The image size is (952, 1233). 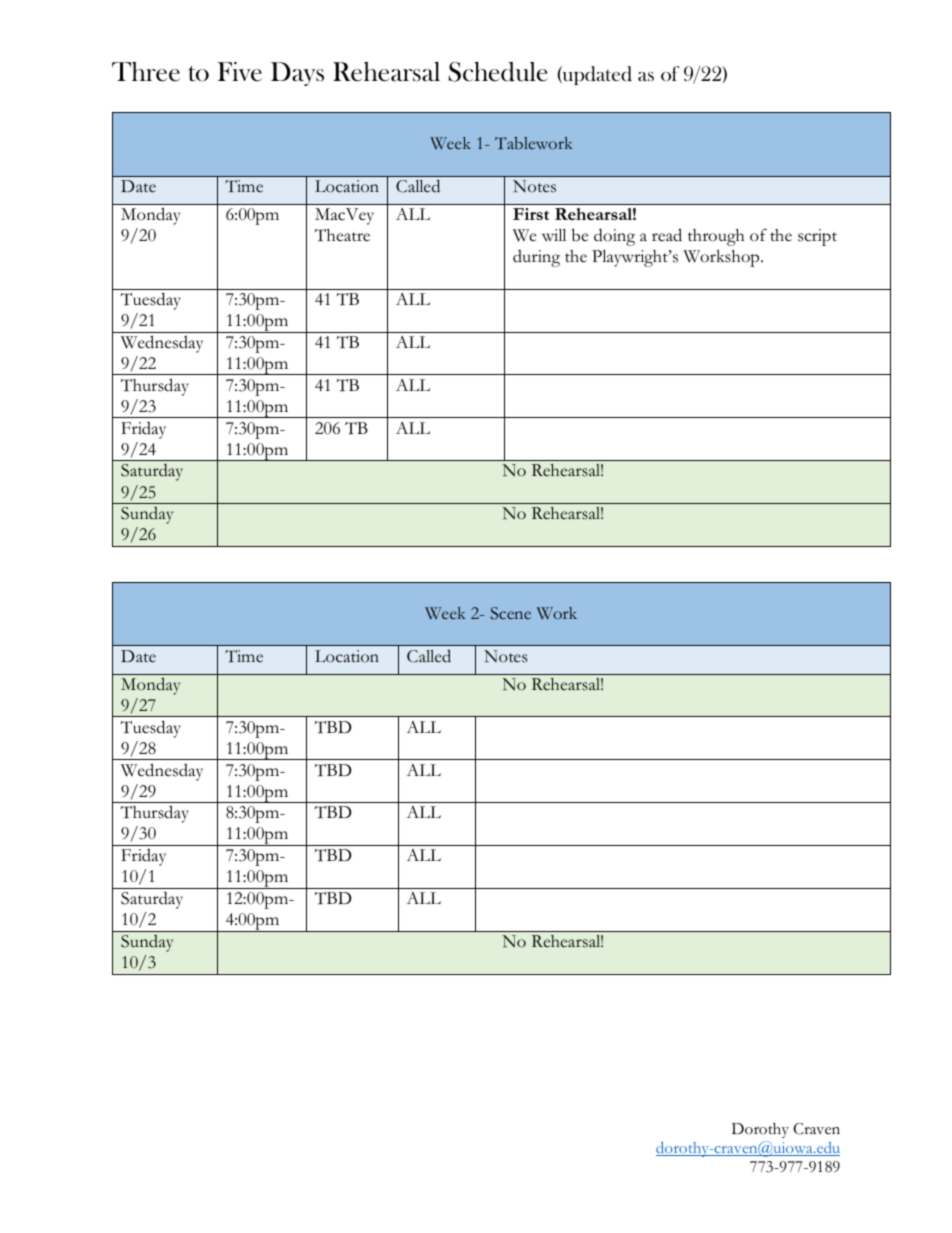 I want to click on will, so click(x=554, y=235).
